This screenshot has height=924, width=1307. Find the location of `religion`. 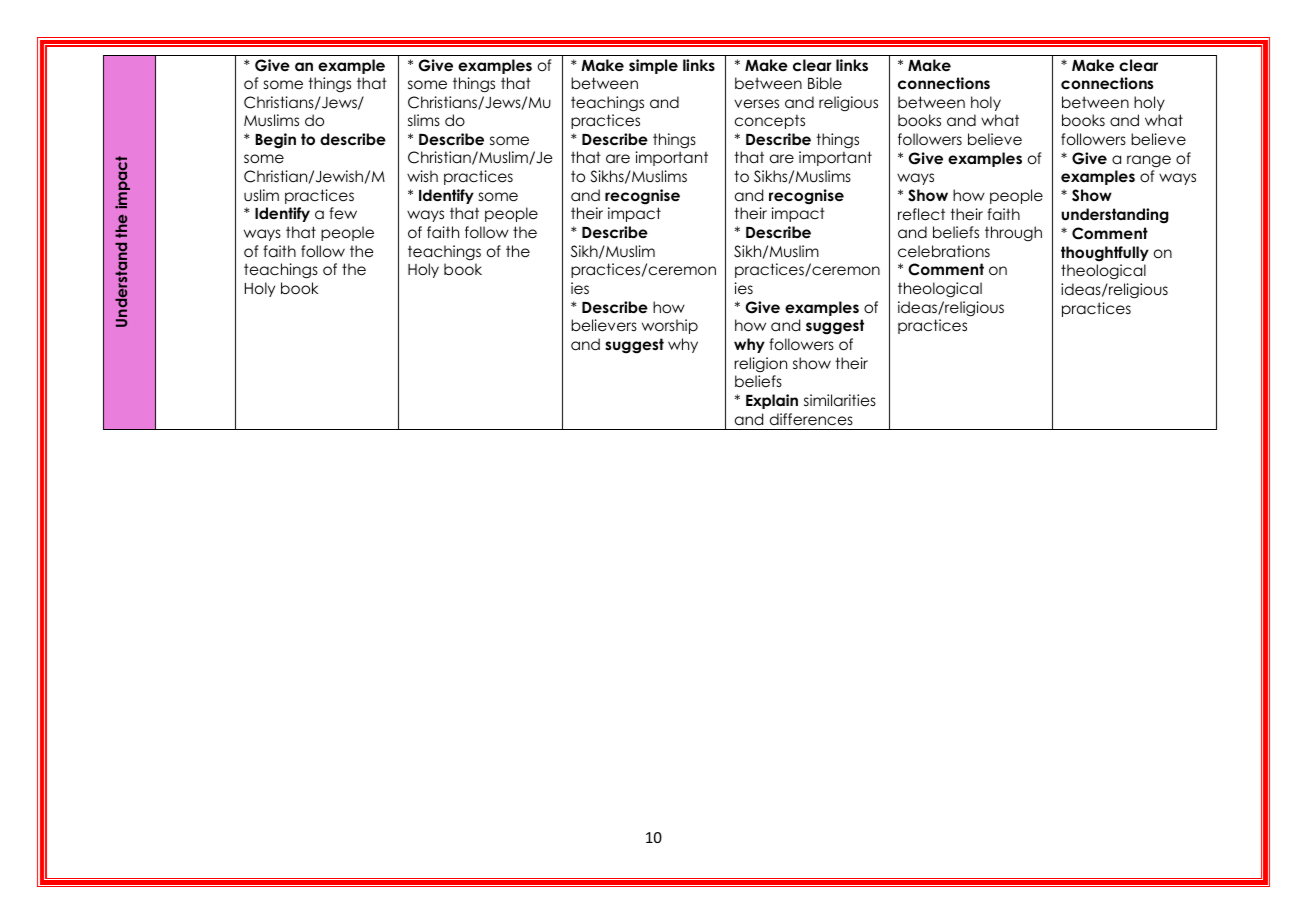

religion is located at coordinates (760, 364).
